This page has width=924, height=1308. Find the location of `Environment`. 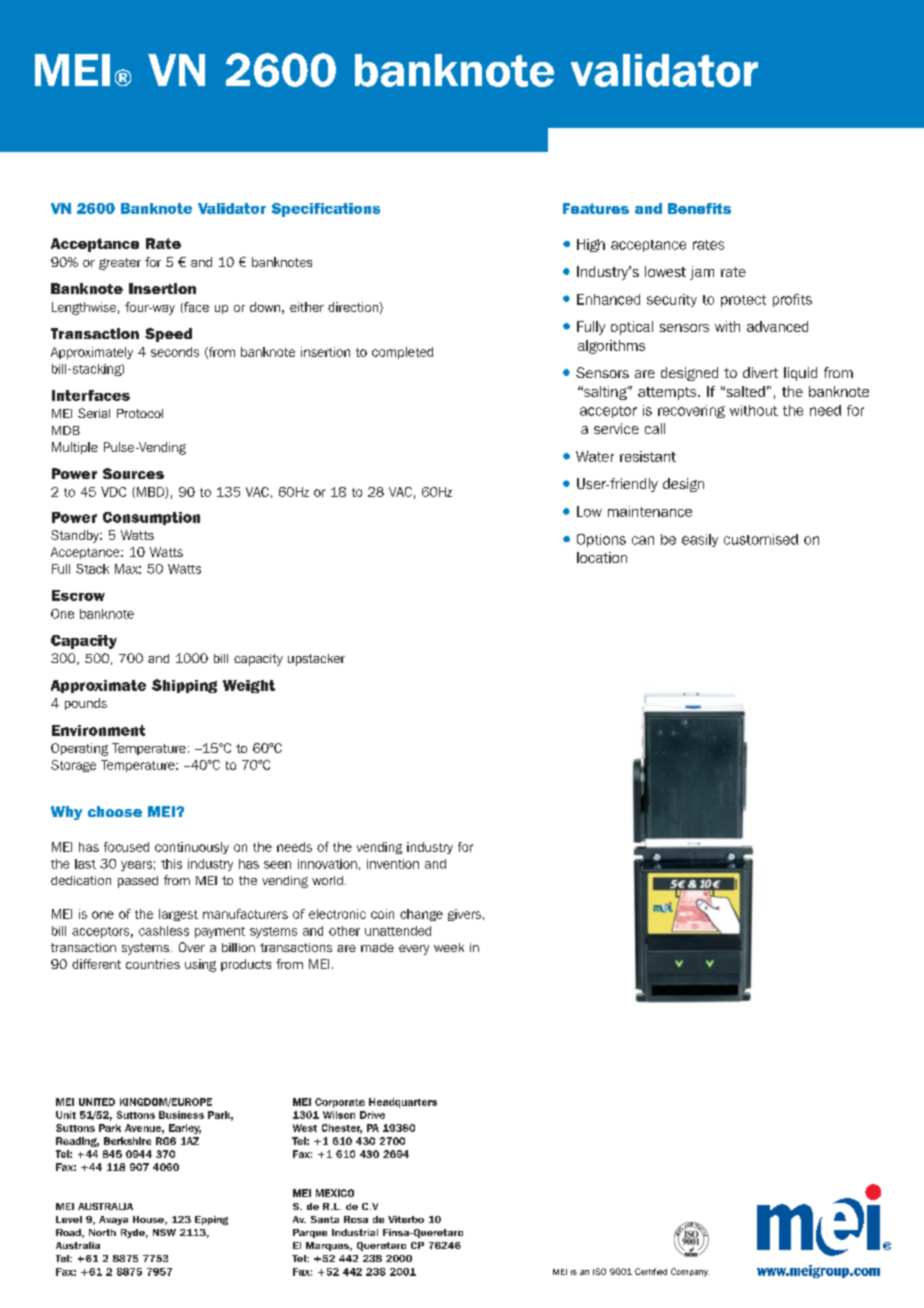

Environment is located at coordinates (98, 730).
